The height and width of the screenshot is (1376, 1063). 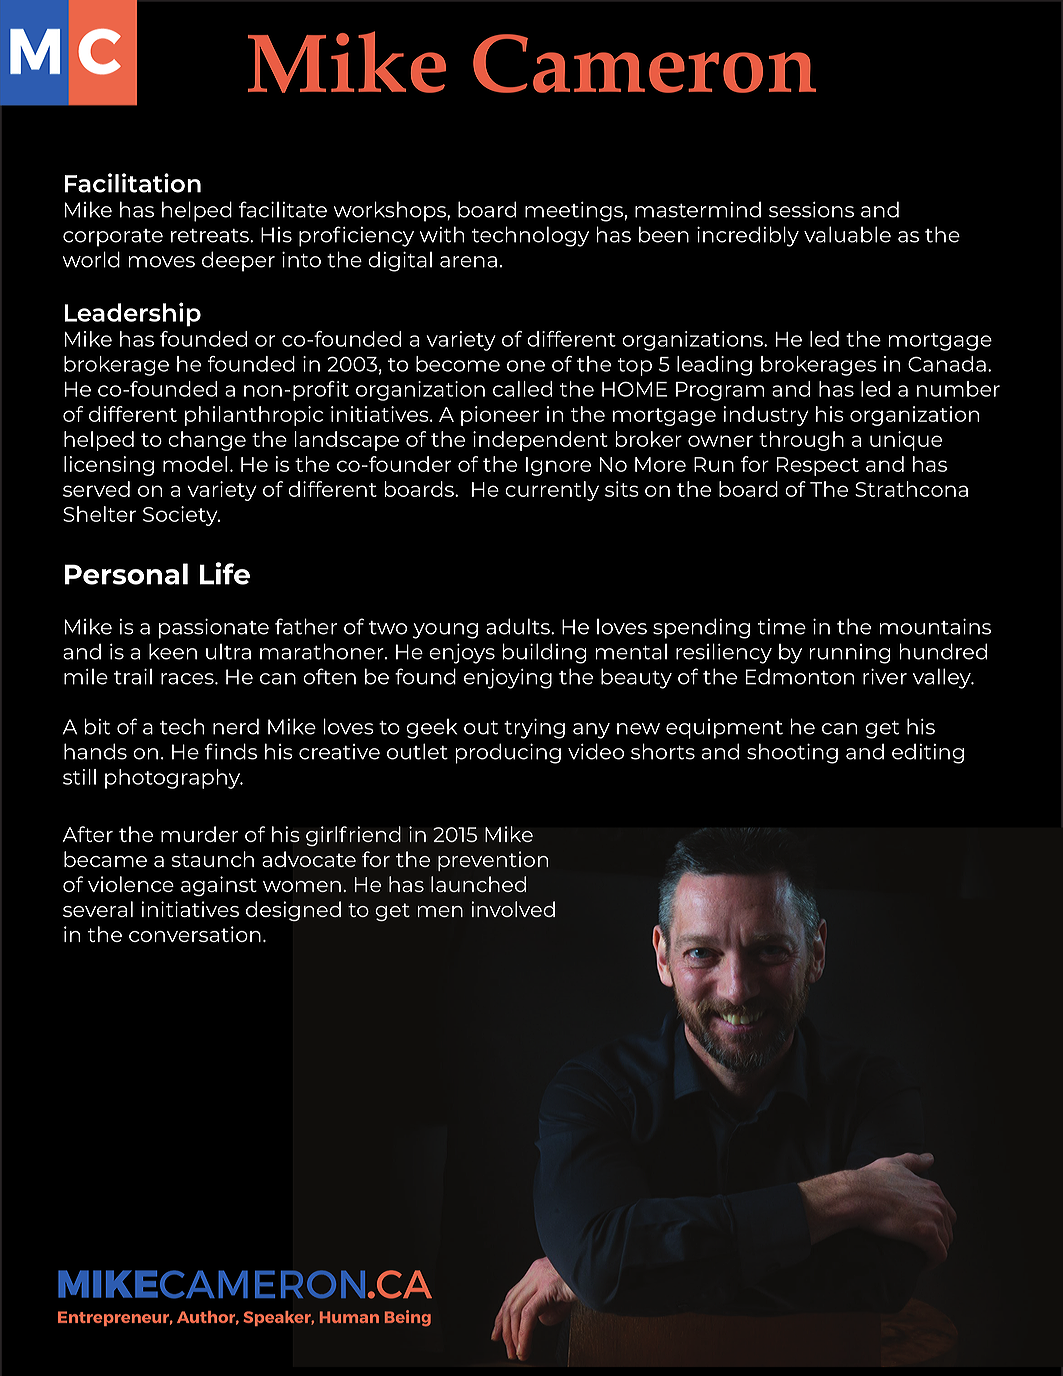 I want to click on arena, so click(x=468, y=262).
